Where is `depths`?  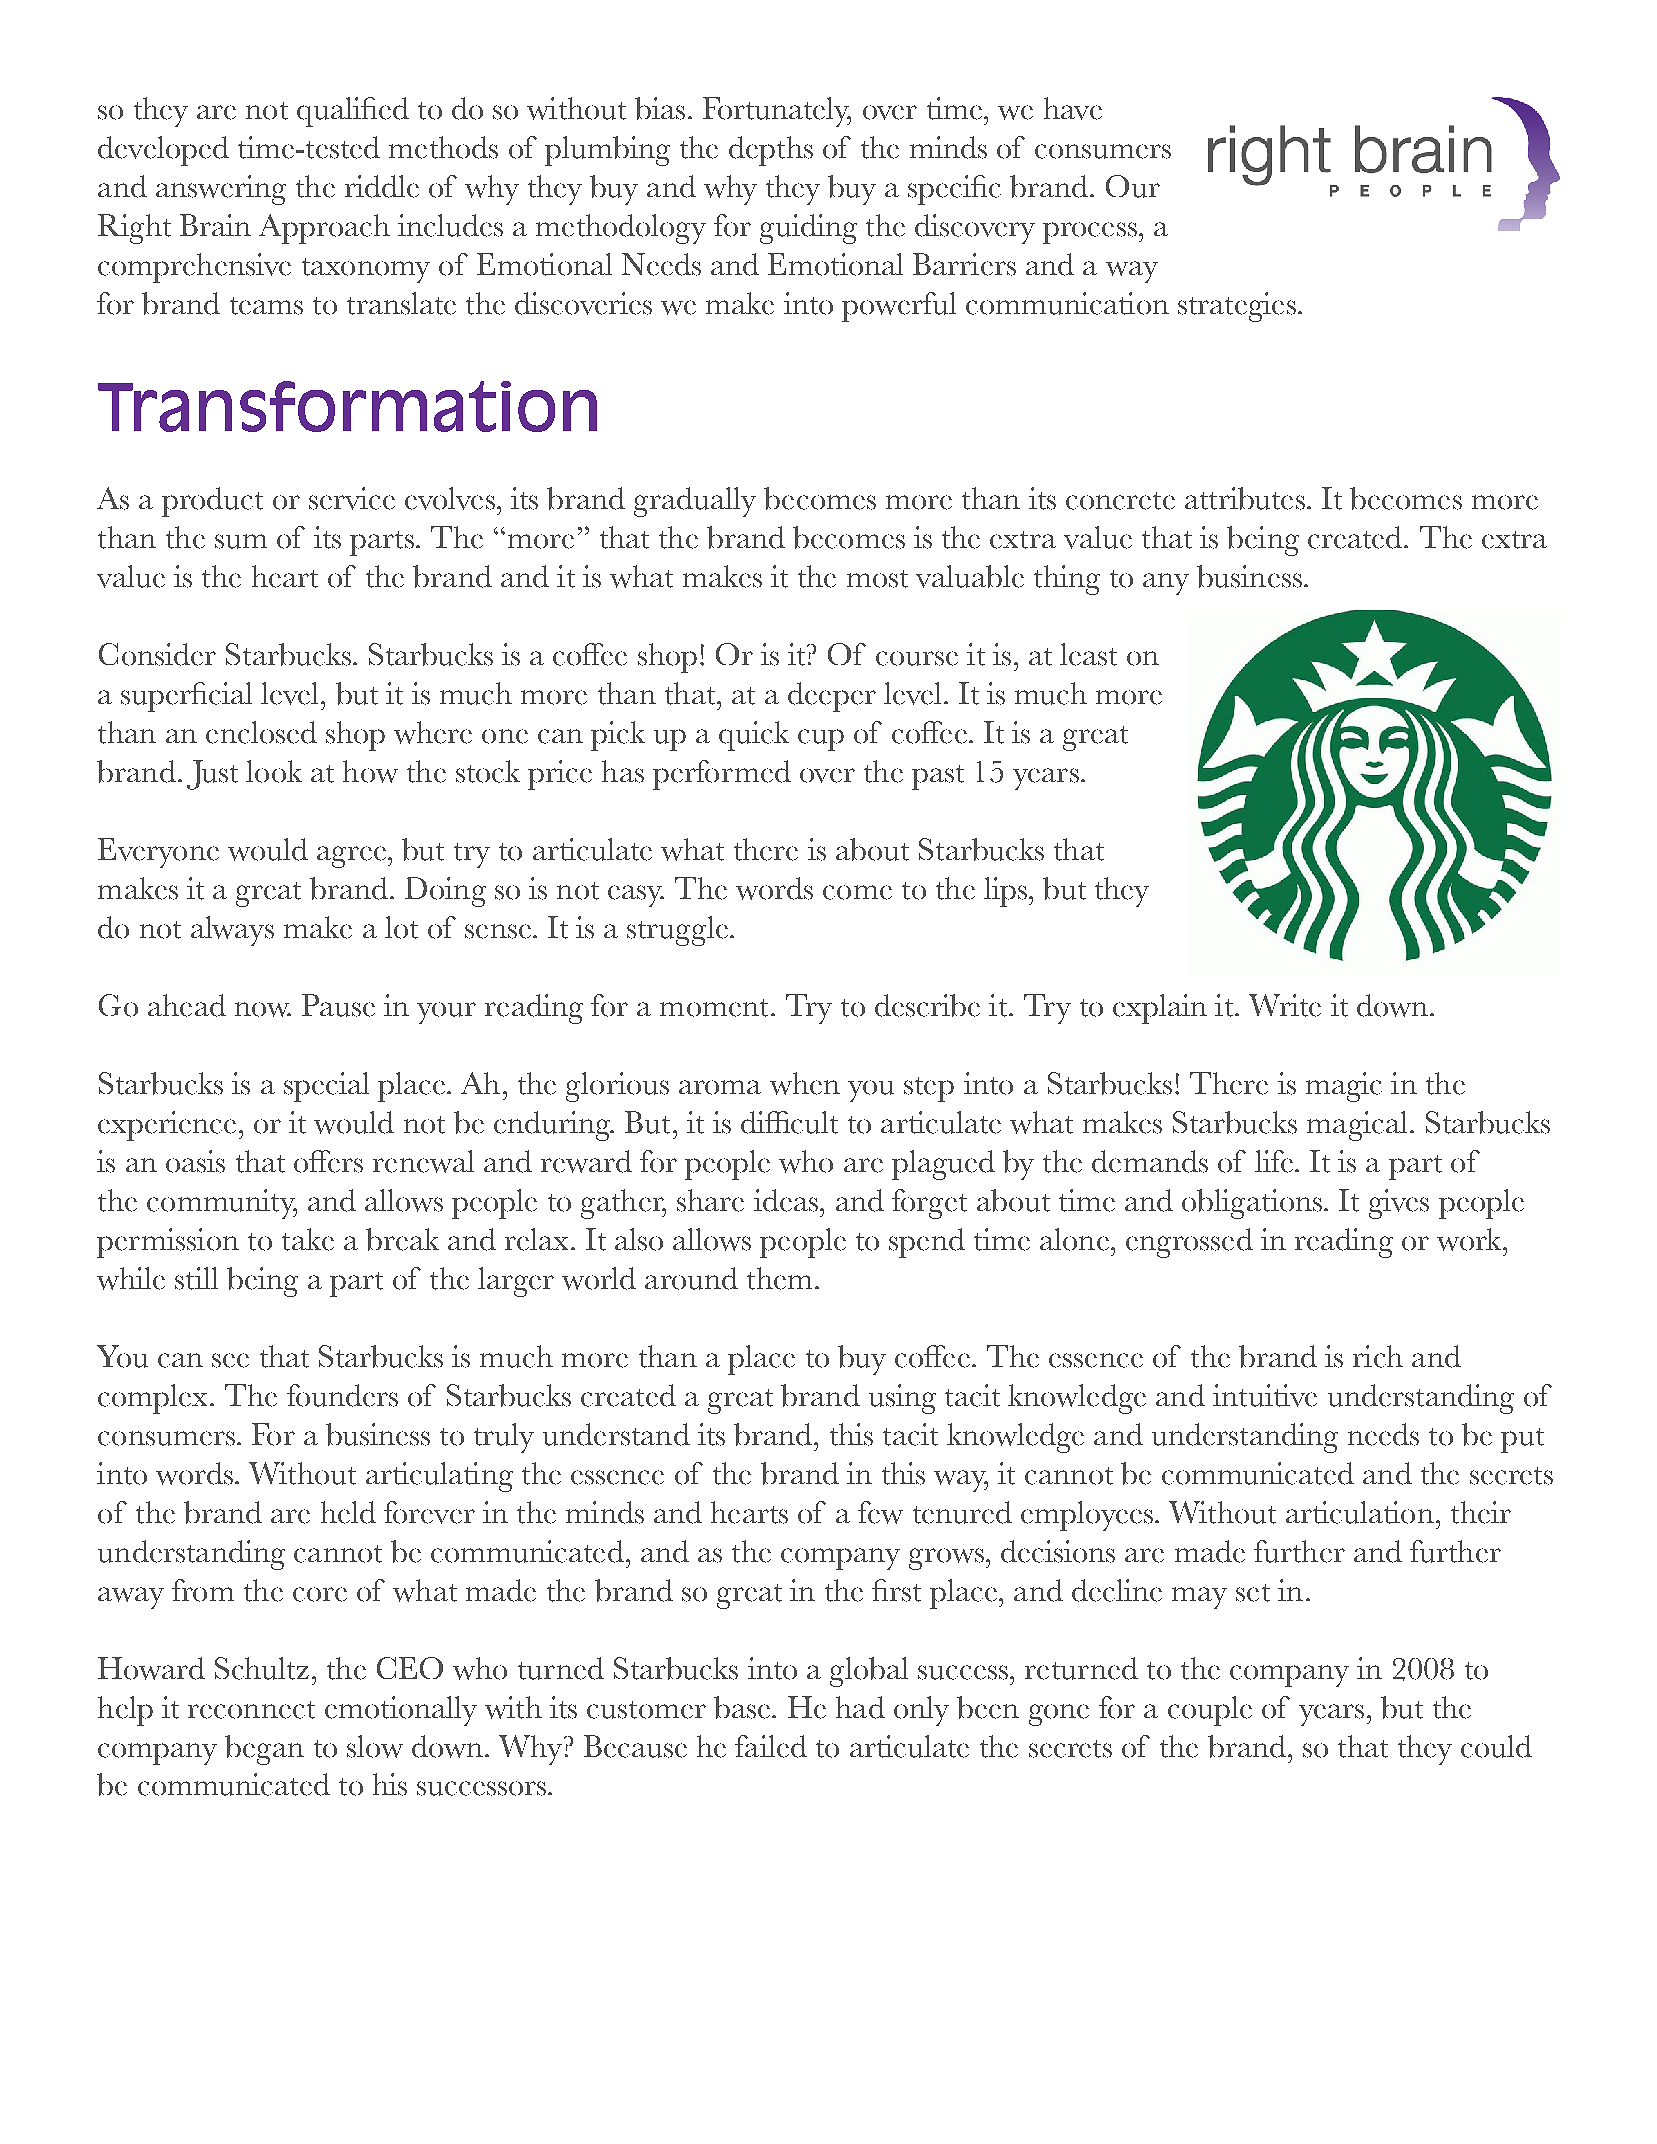
depths is located at coordinates (771, 151).
